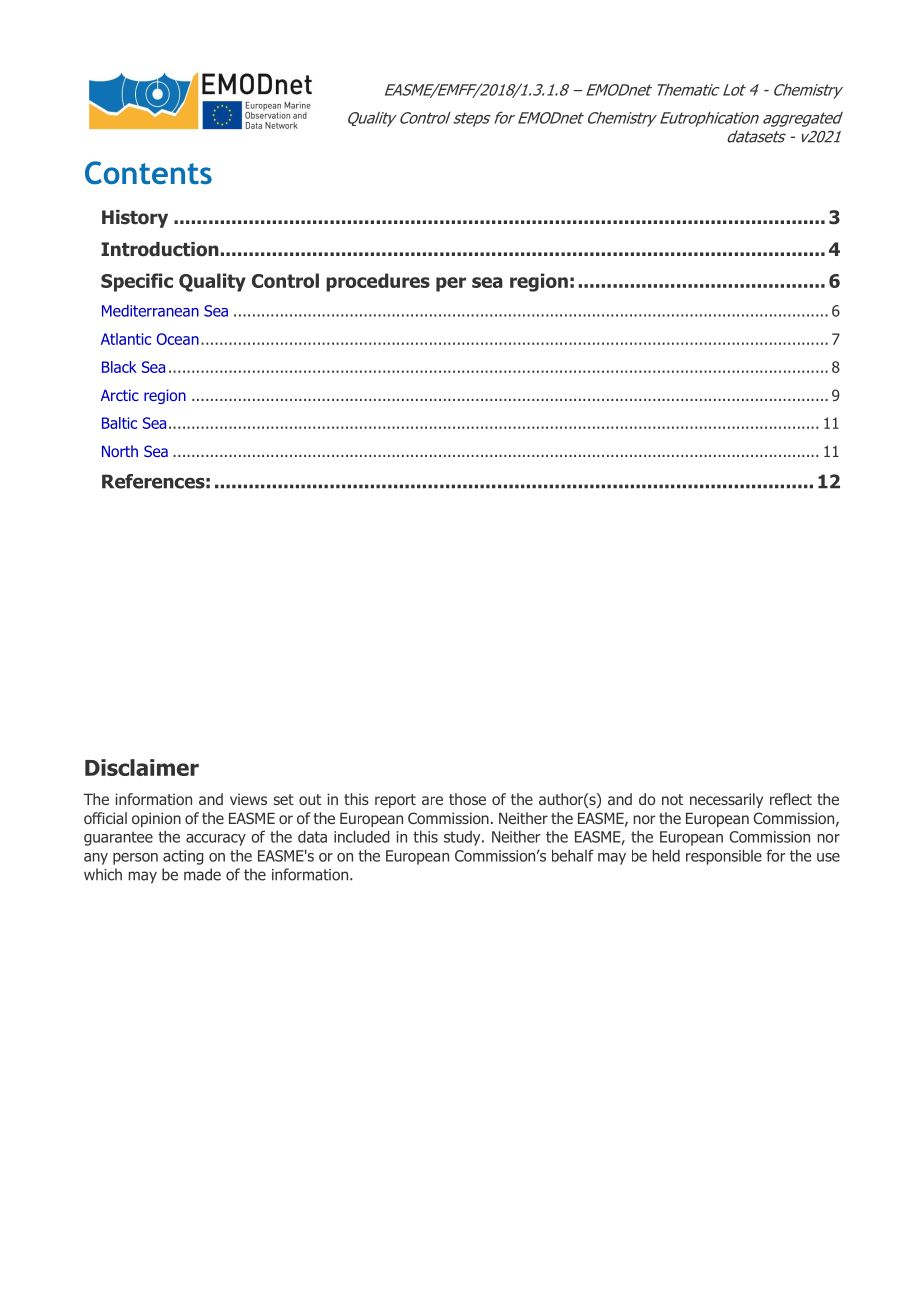 The width and height of the screenshot is (924, 1308). What do you see at coordinates (119, 423) in the screenshot?
I see `Baltic` at bounding box center [119, 423].
